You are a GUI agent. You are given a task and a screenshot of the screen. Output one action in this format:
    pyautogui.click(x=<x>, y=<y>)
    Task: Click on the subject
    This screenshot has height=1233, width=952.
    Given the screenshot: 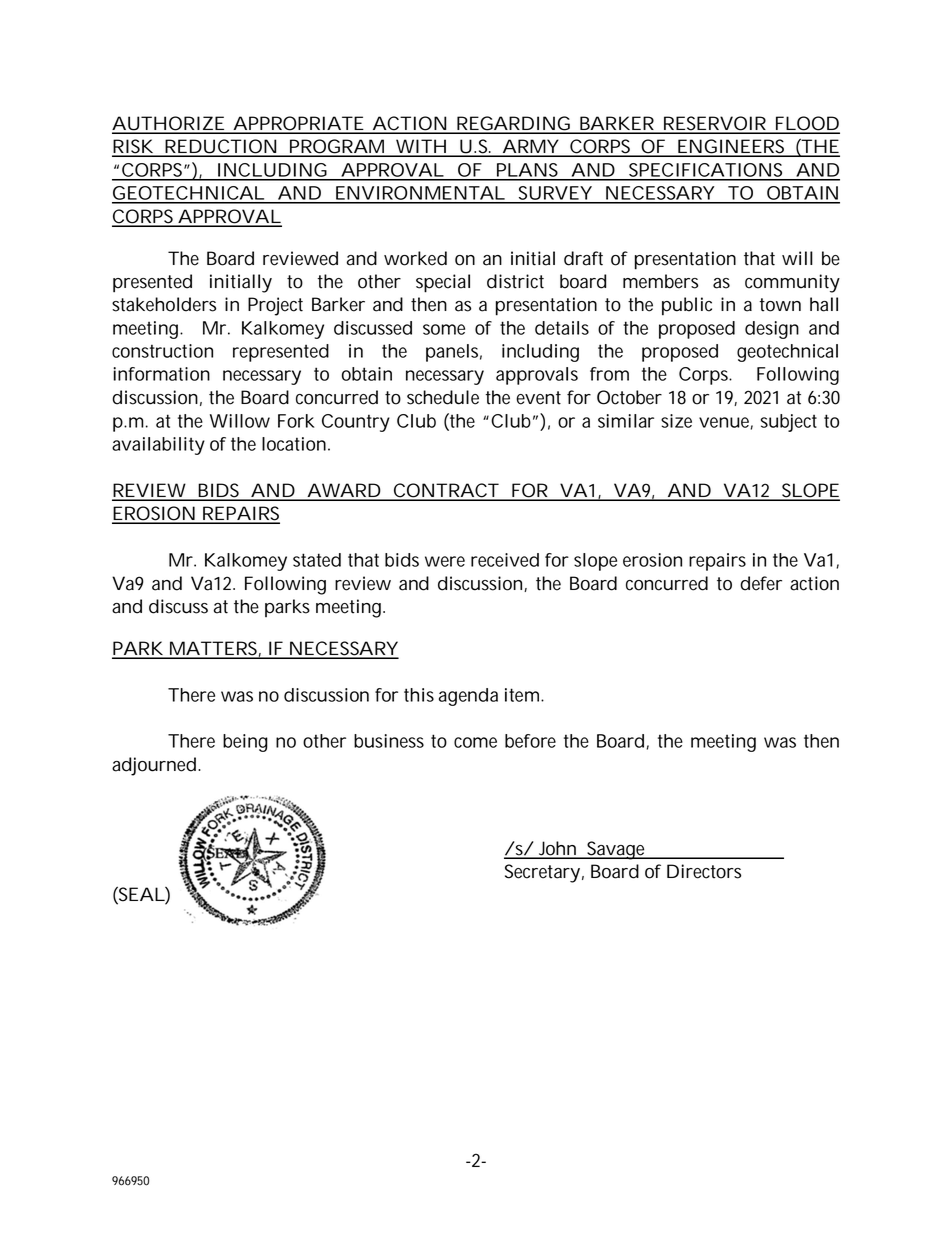 What is the action you would take?
    pyautogui.click(x=789, y=423)
